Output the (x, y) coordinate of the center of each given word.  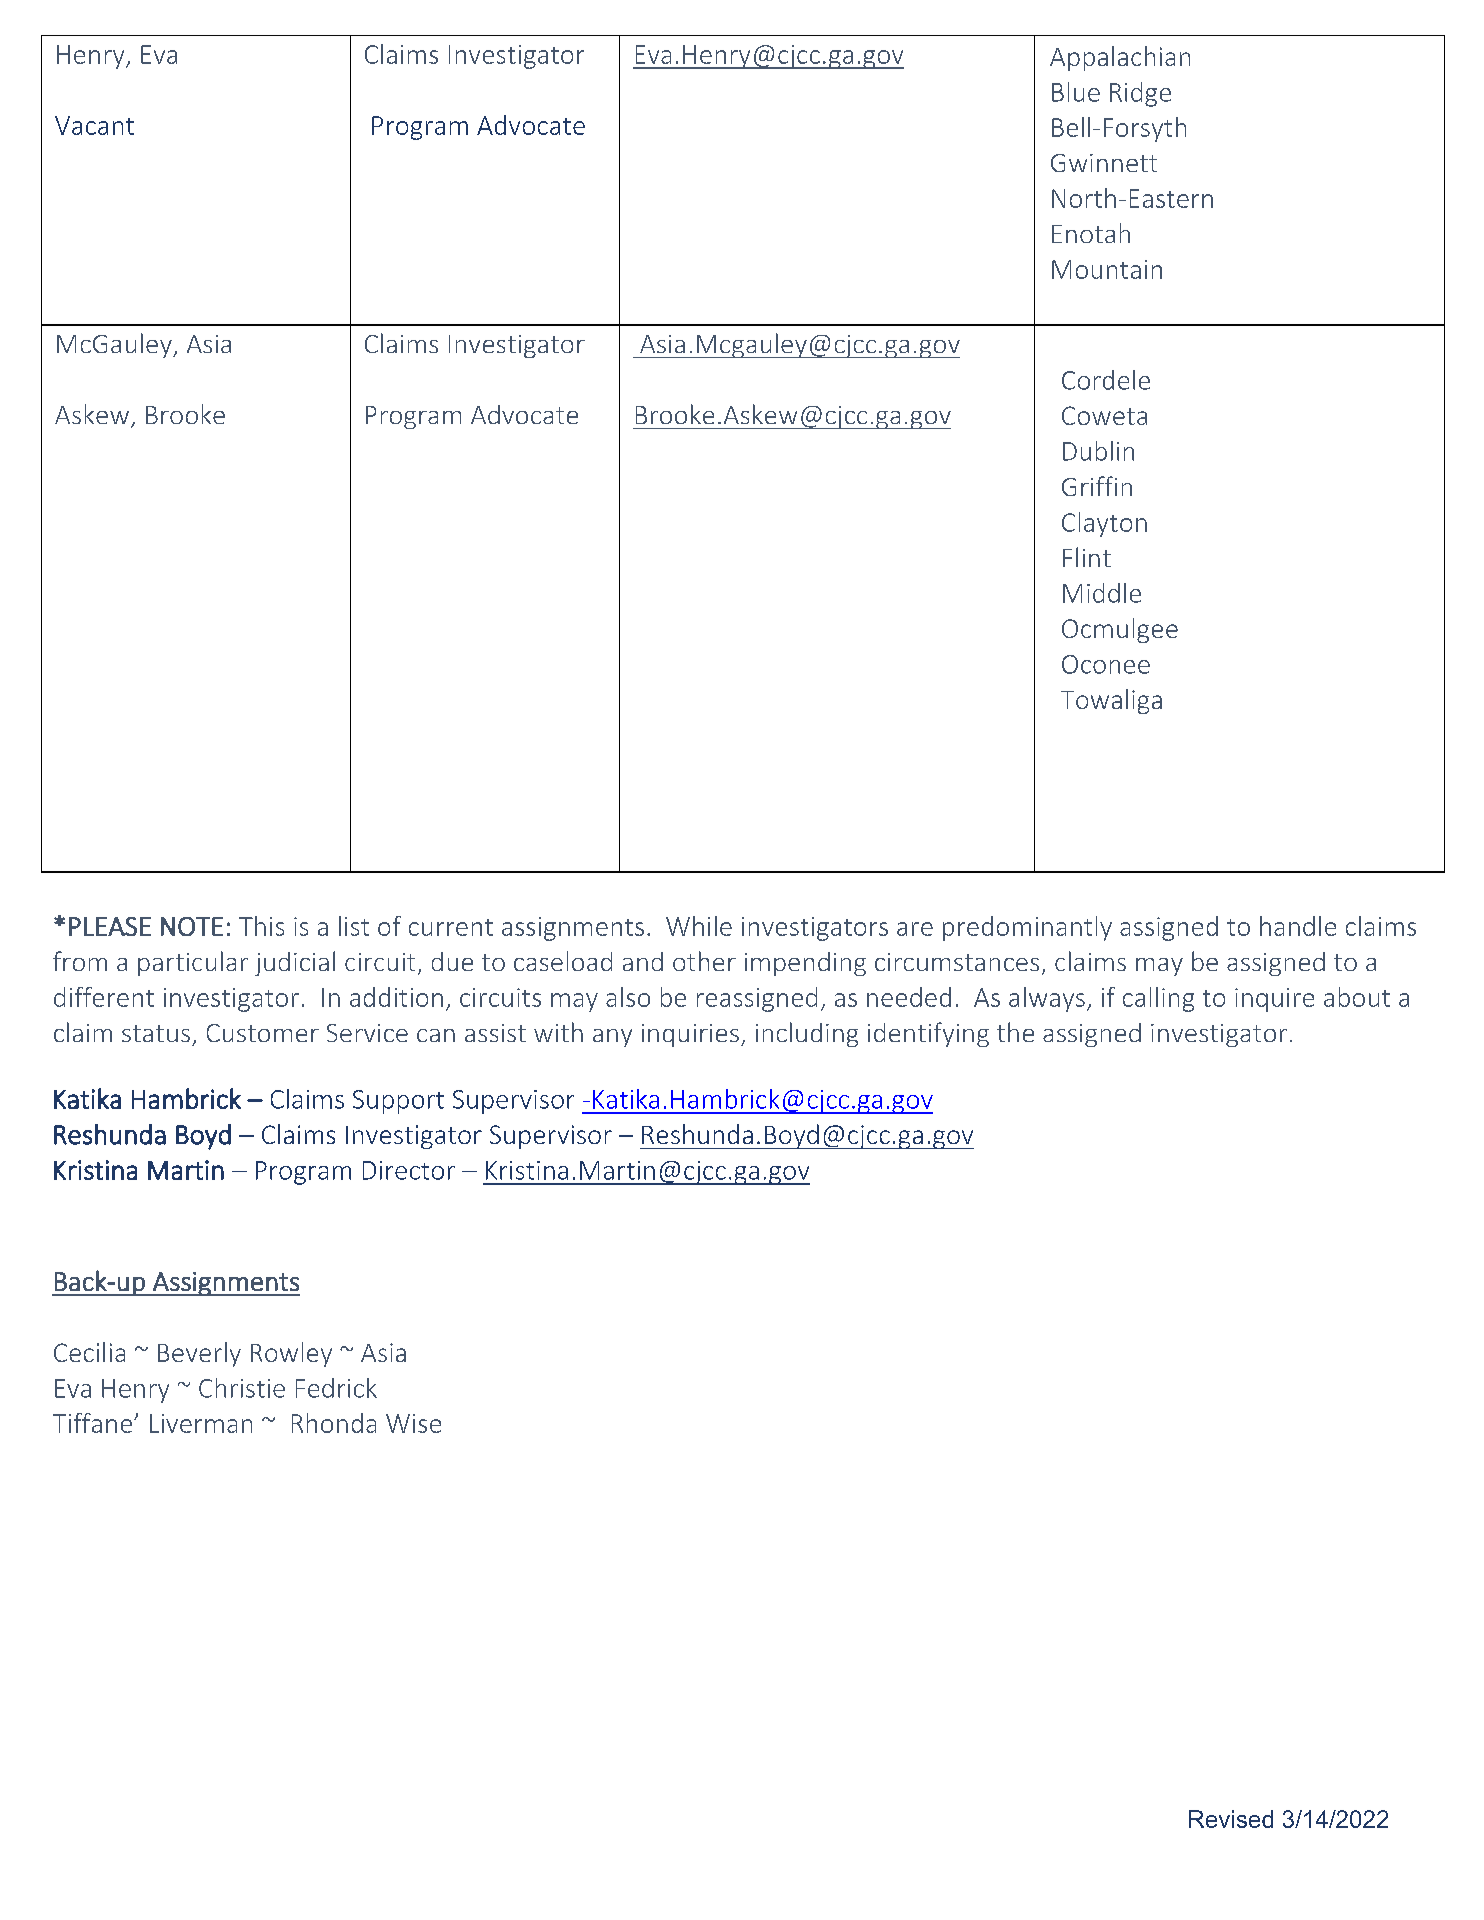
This (261, 926)
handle (1298, 926)
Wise (413, 1423)
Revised (1231, 1819)
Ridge (1140, 94)
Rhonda (334, 1423)
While (699, 926)
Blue (1076, 92)
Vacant (94, 125)
